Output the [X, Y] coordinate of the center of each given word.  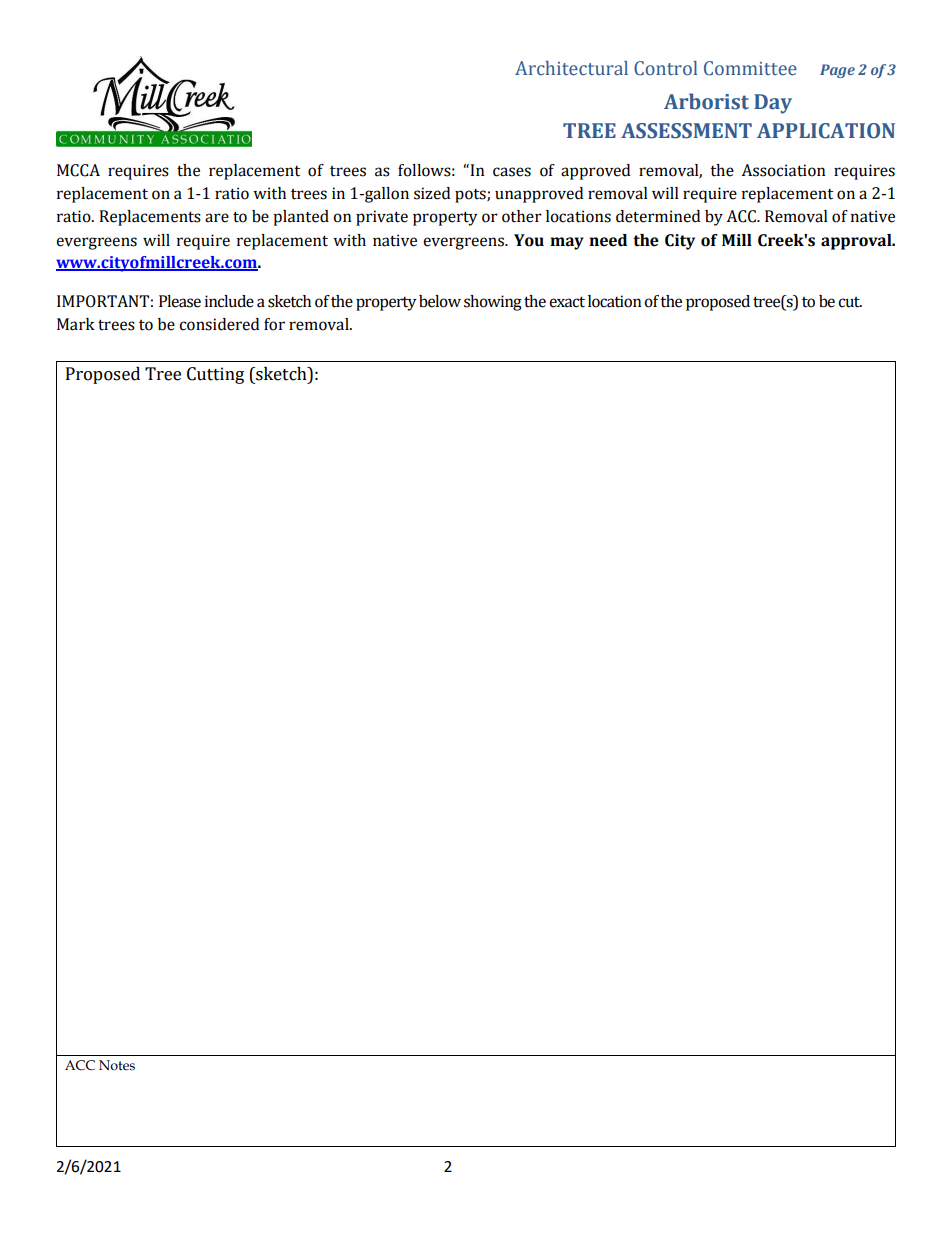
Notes [117, 1065]
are [217, 218]
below [440, 301]
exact [567, 302]
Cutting [215, 375]
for [274, 324]
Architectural [571, 68]
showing [493, 303]
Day [773, 104]
